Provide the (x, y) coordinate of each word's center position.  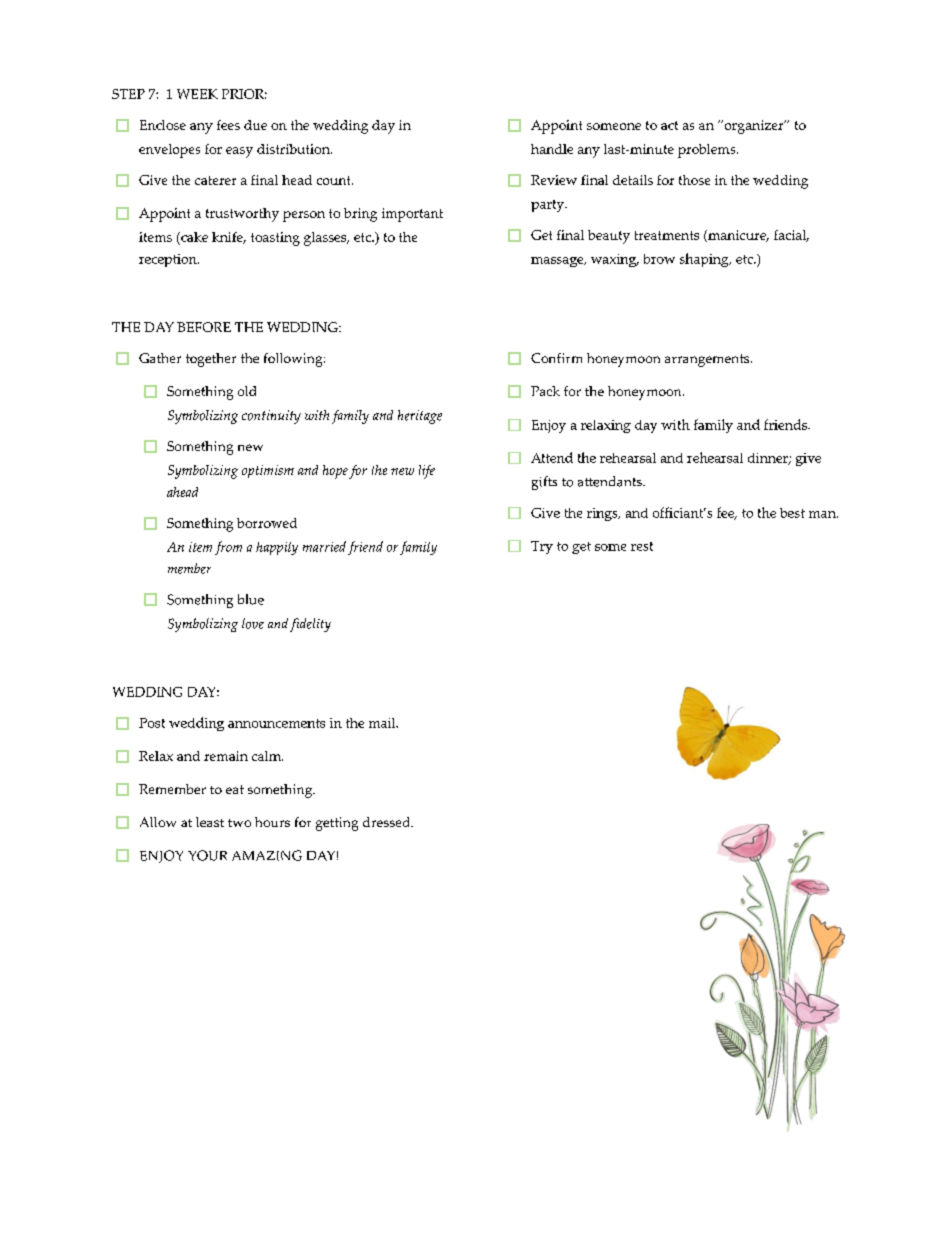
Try (542, 547)
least (210, 822)
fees (228, 125)
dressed (388, 822)
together (211, 360)
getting (337, 824)
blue (251, 599)
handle (552, 149)
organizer (754, 127)
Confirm (556, 358)
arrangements (708, 360)
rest (642, 546)
